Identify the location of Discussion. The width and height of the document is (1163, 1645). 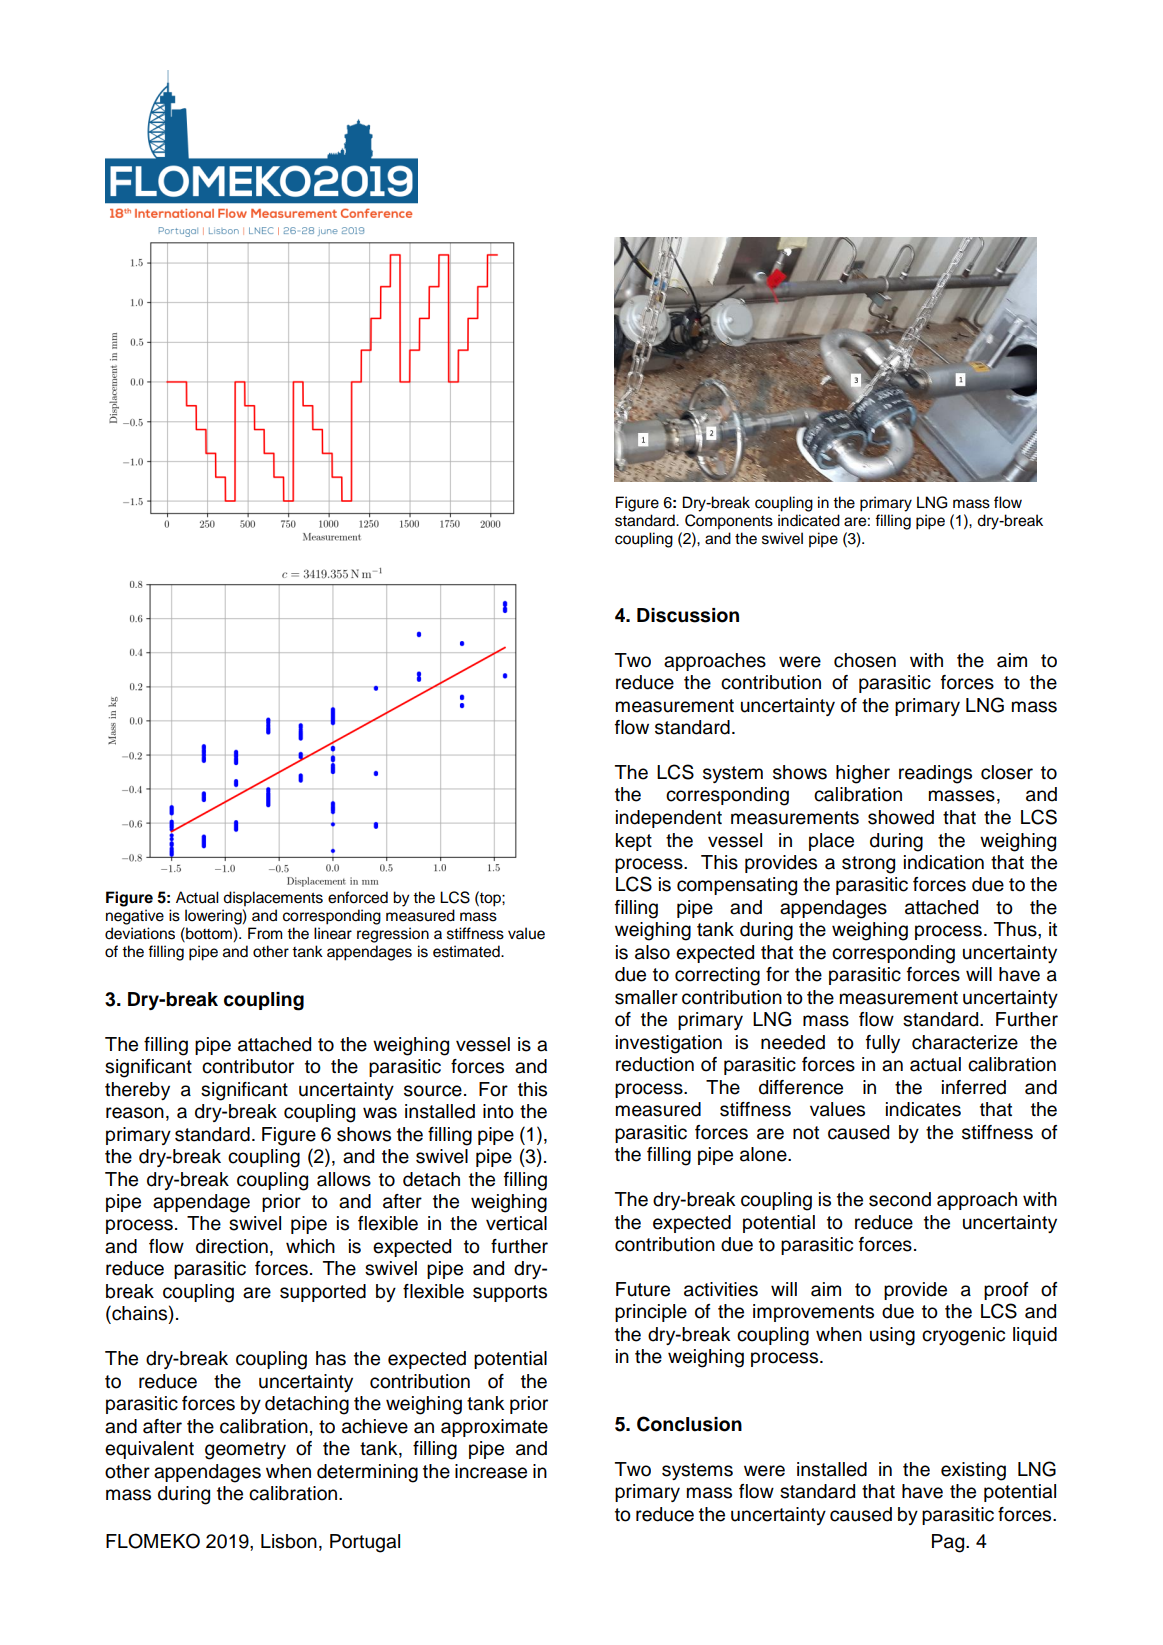
(688, 615).
